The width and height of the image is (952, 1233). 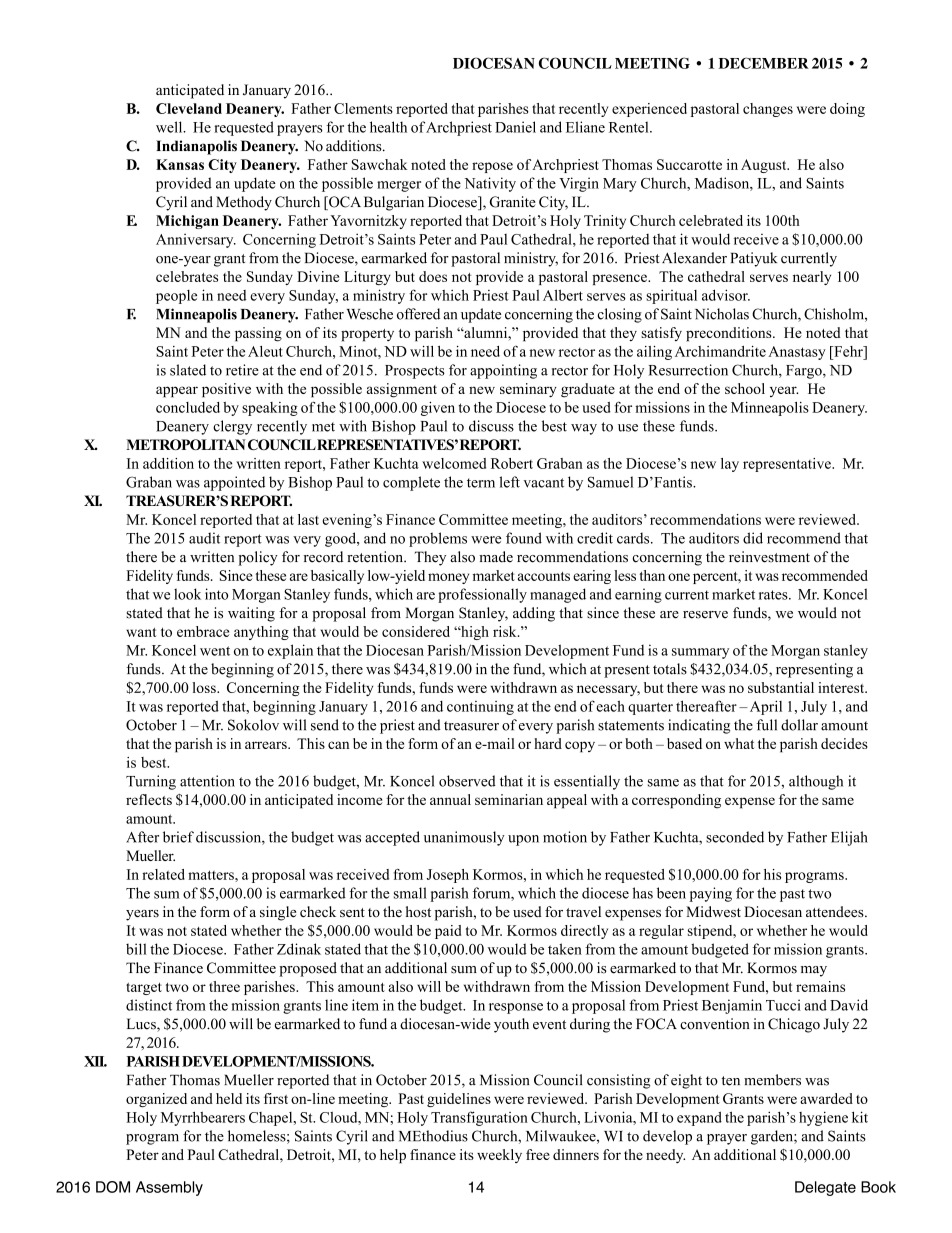 I want to click on embrace, so click(x=203, y=631).
